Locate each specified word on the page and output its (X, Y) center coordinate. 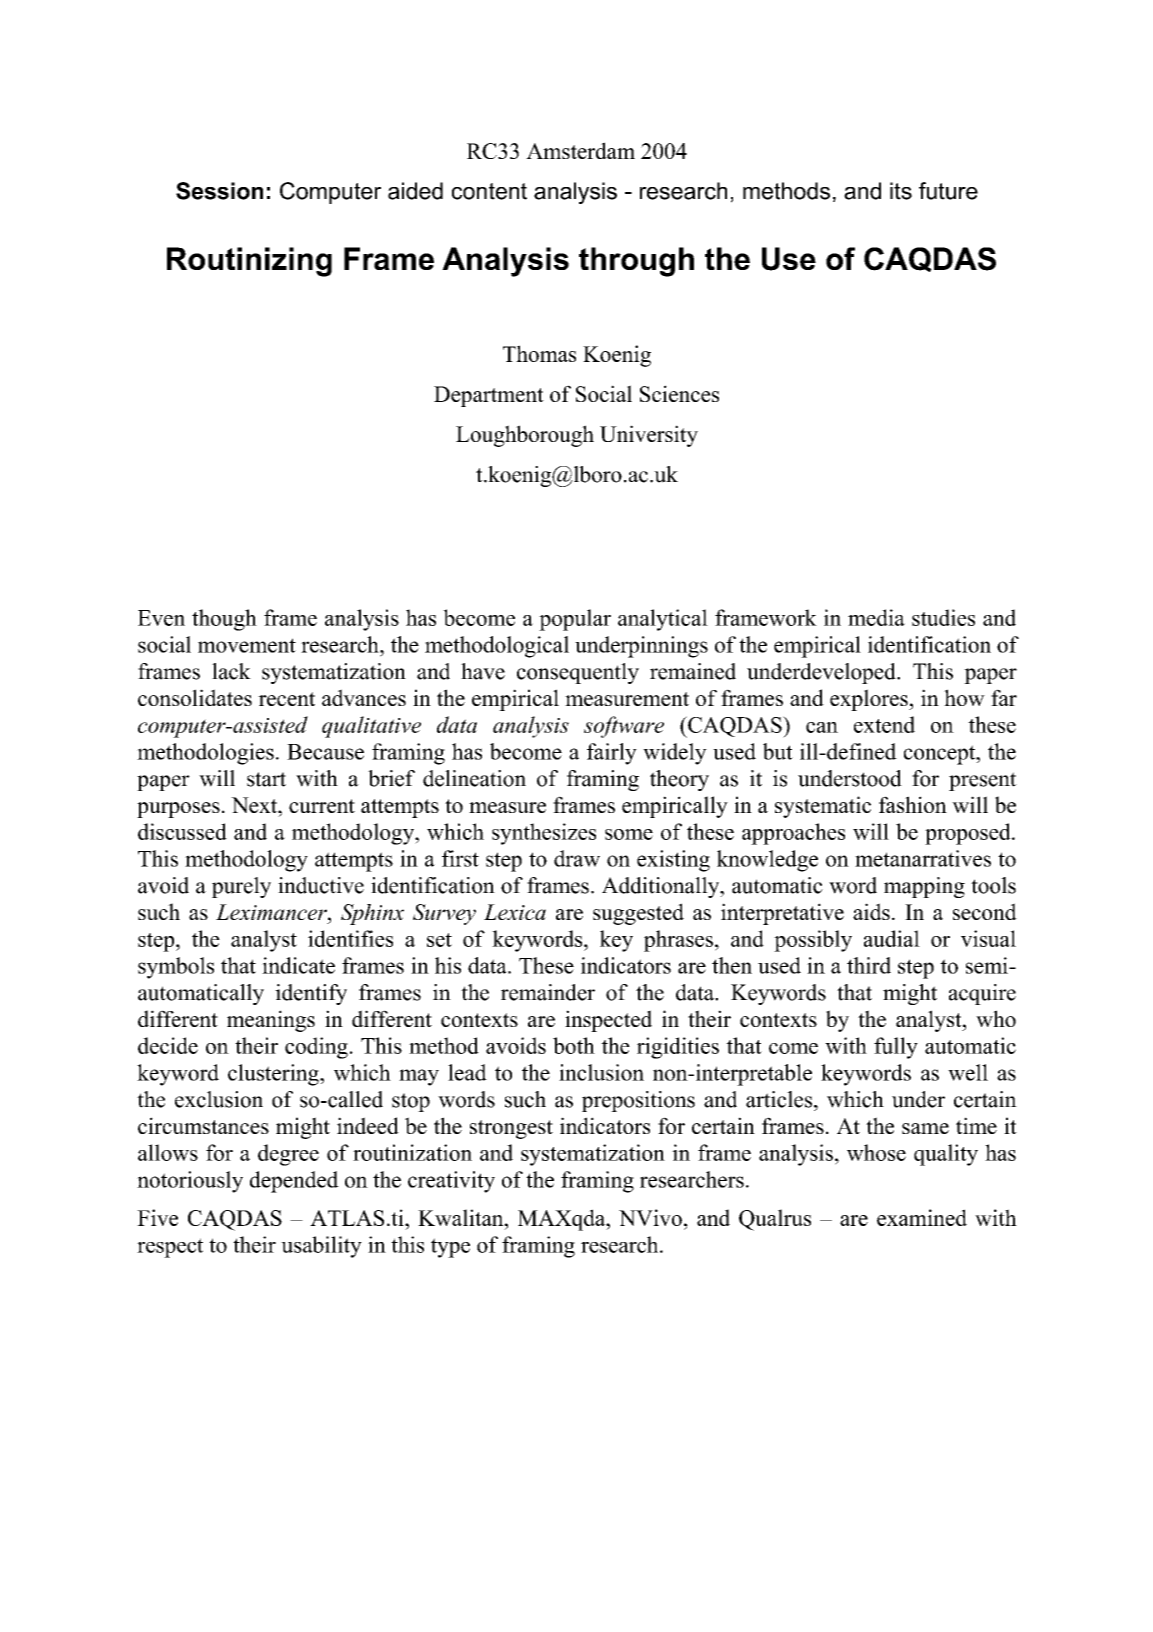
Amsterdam (580, 150)
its (901, 191)
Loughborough (525, 436)
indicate (298, 965)
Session (219, 191)
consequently (578, 673)
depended (294, 1182)
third (869, 965)
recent (286, 699)
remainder (548, 992)
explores (870, 700)
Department (489, 396)
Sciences (679, 393)
